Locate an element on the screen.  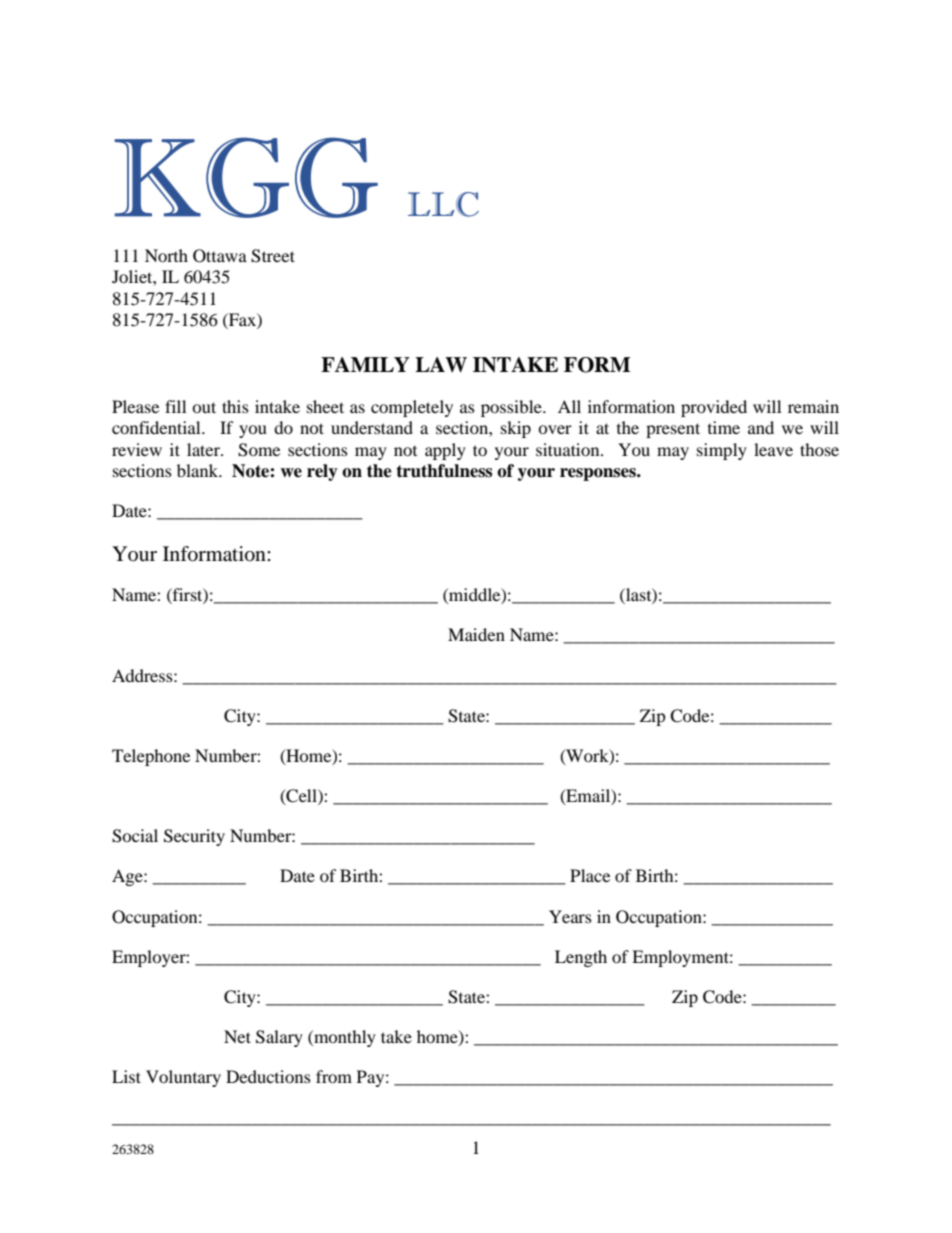
LLC is located at coordinates (443, 204).
